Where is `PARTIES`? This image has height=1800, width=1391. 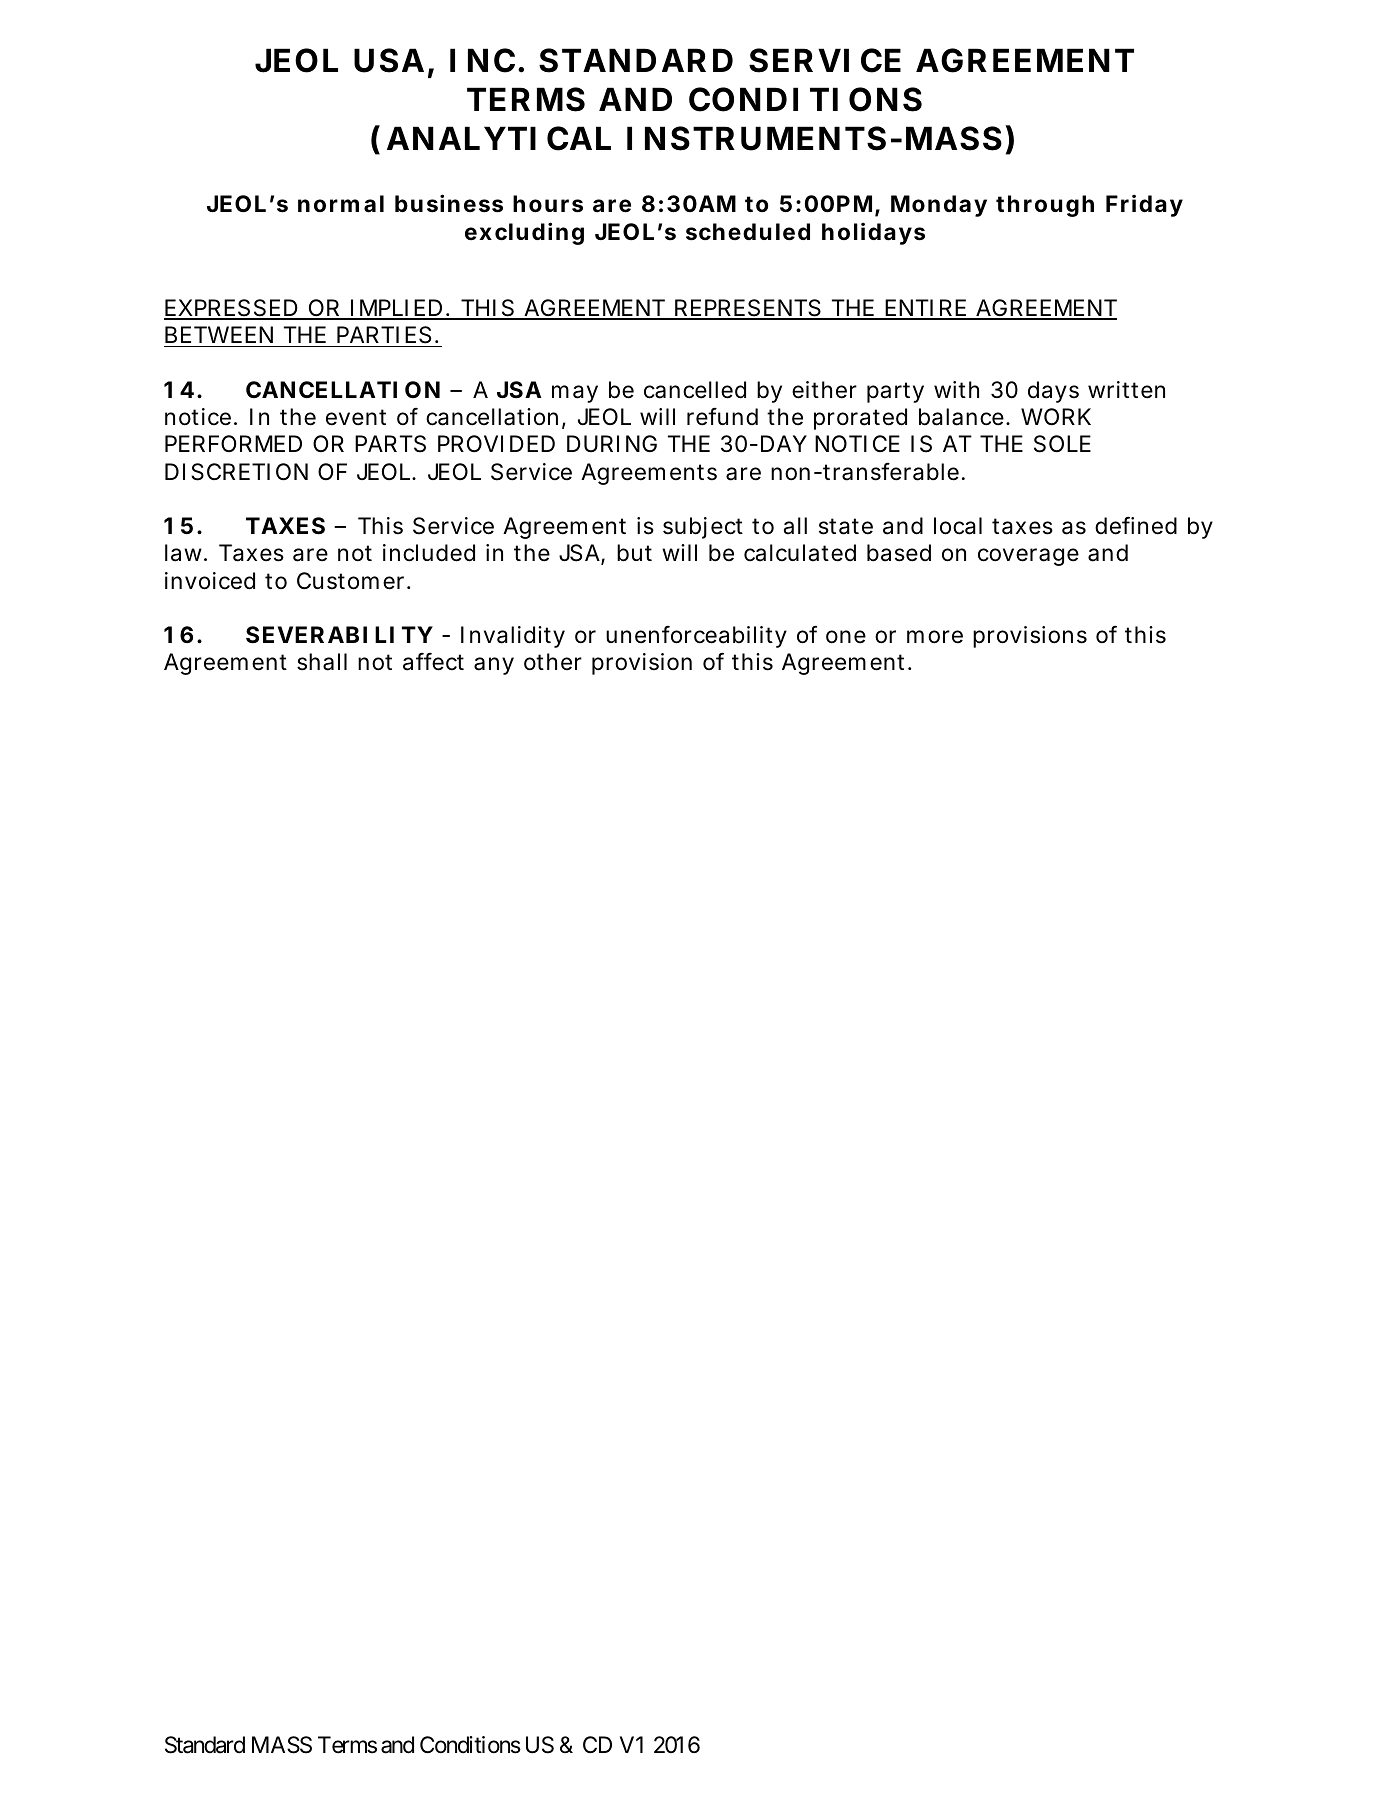
PARTIES is located at coordinates (384, 335).
